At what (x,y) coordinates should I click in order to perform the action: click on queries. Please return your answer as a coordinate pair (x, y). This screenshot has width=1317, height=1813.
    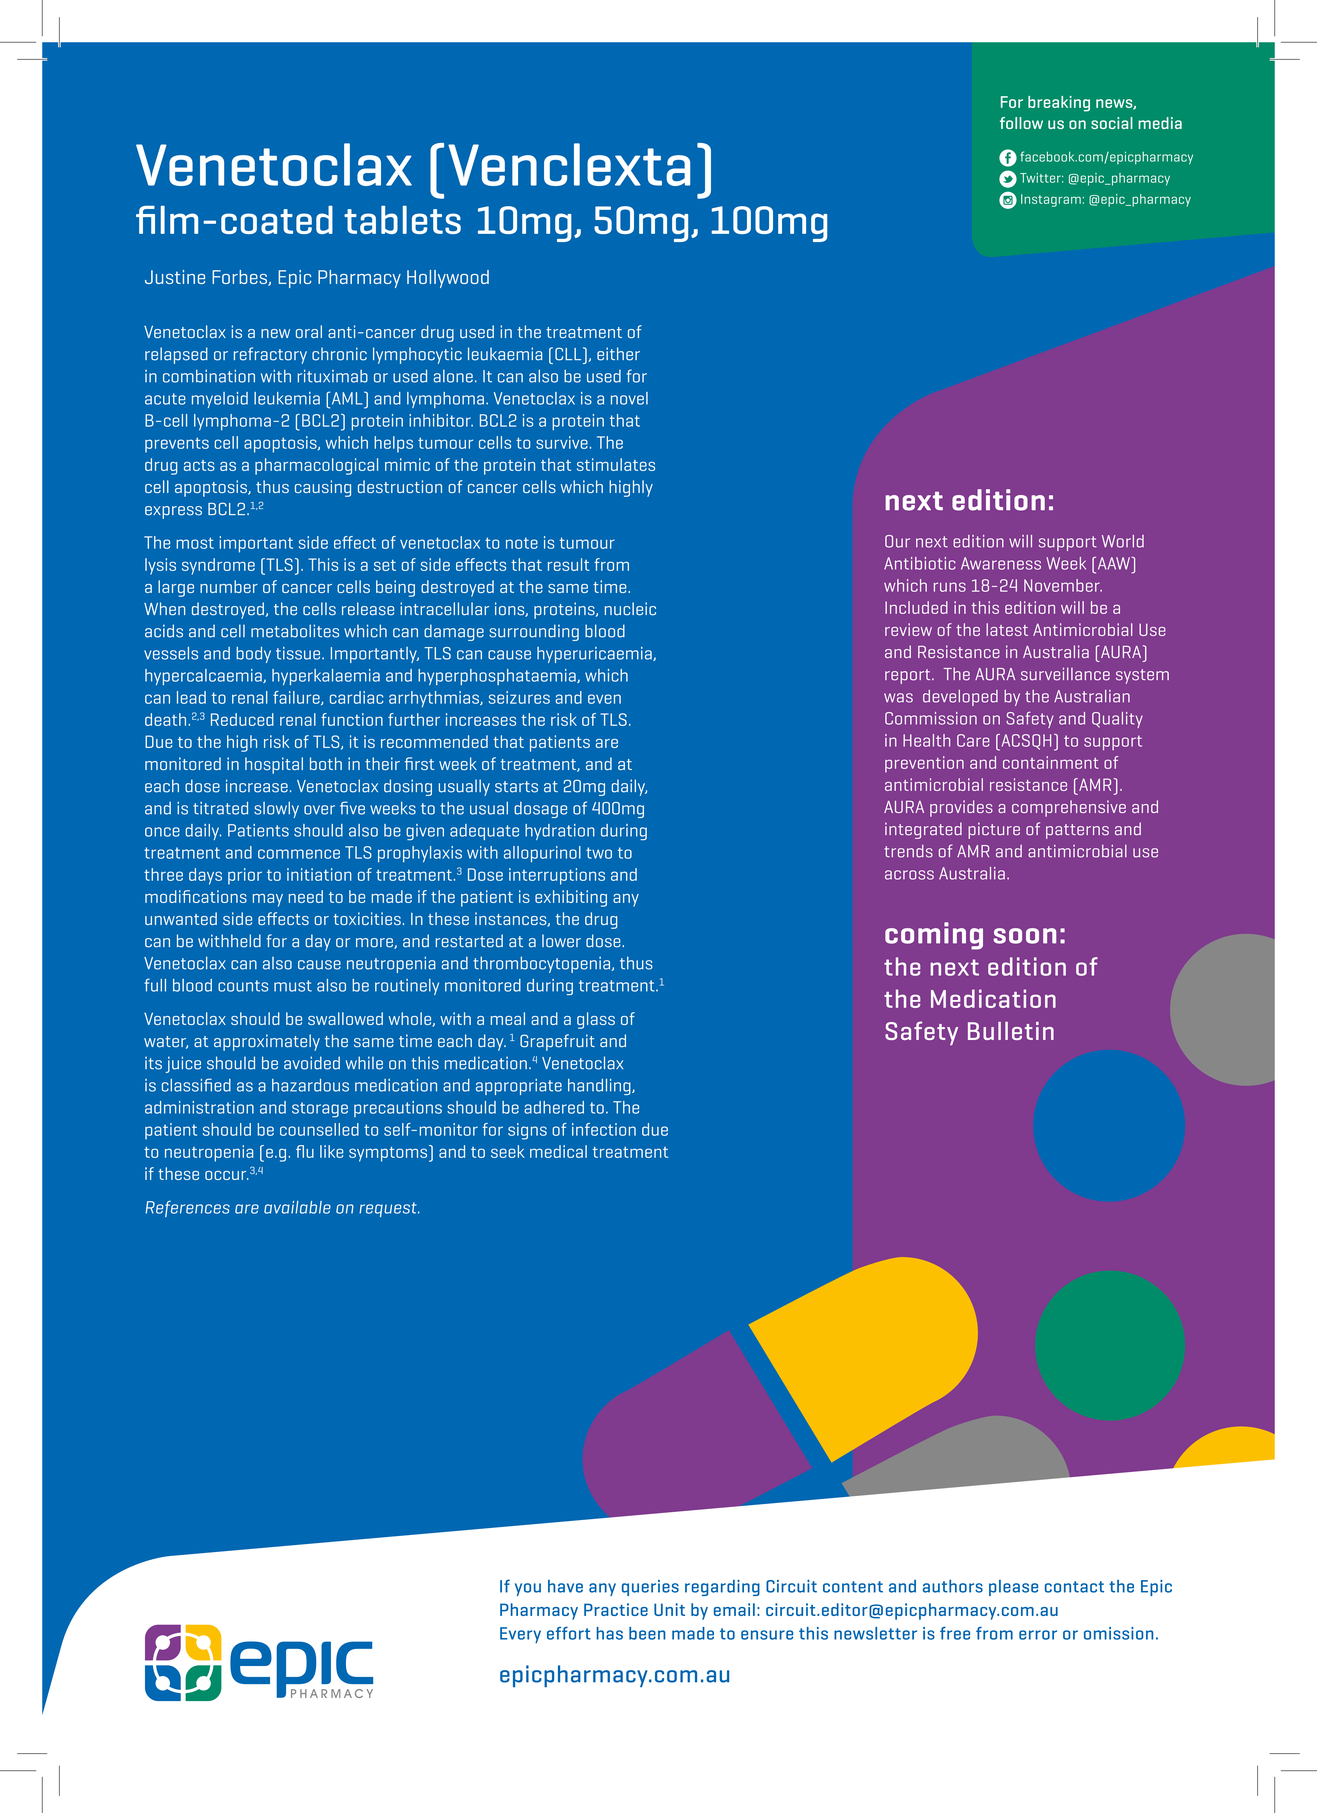
    Looking at the image, I should click on (650, 1588).
